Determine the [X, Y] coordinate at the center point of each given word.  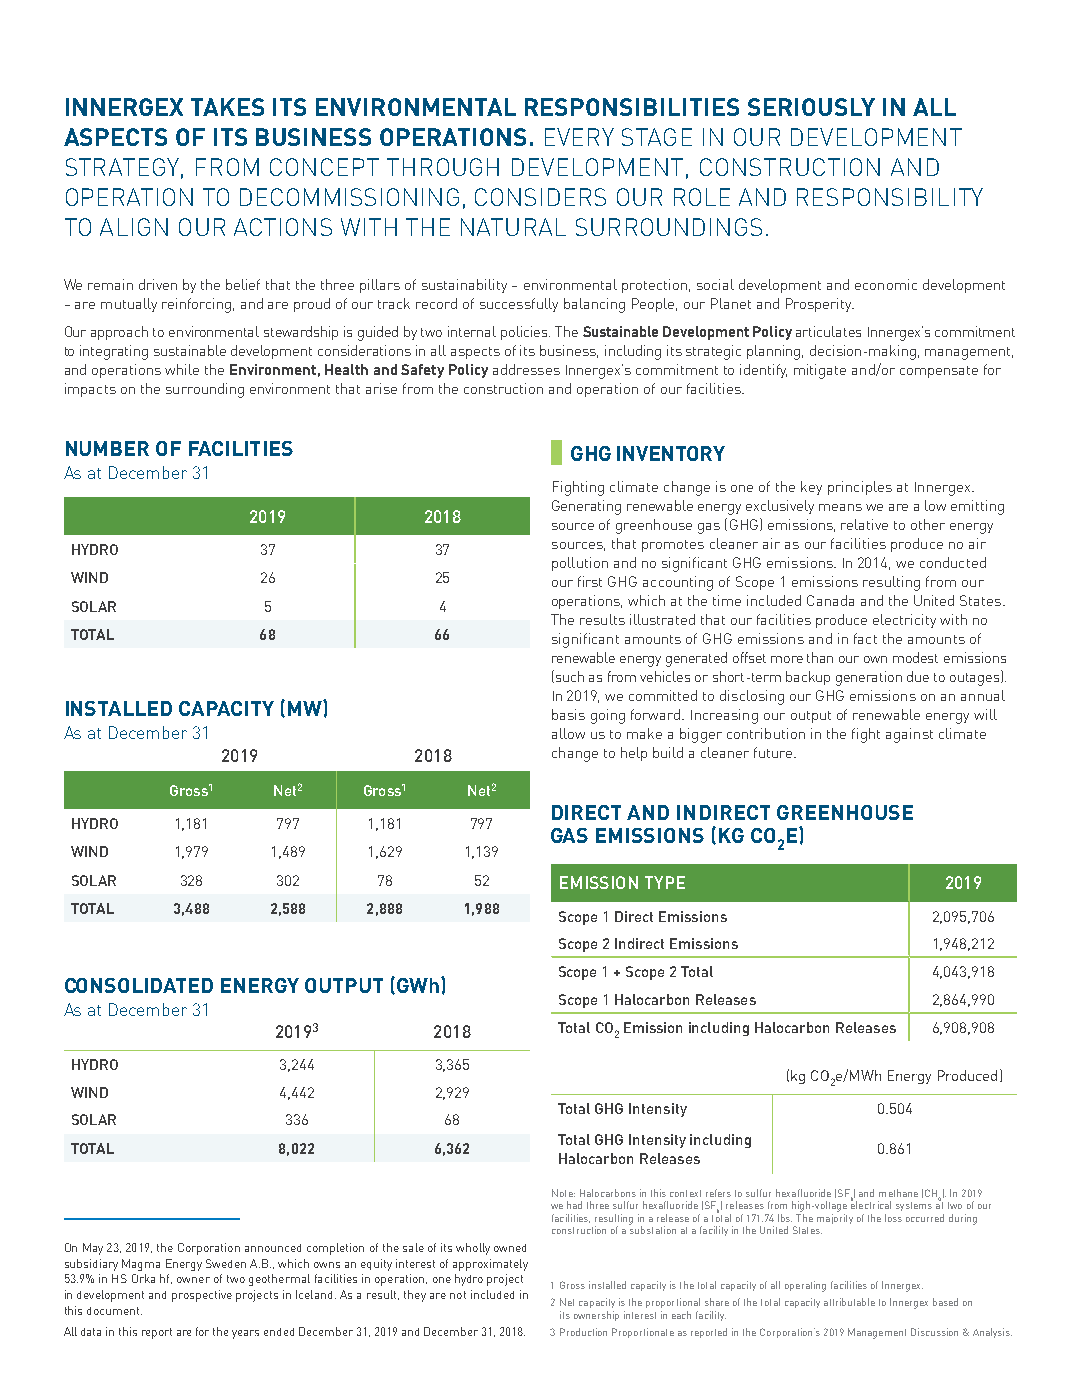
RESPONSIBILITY [890, 197]
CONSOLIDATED [139, 985]
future [774, 752]
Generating [586, 507]
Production [583, 1332]
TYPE [665, 882]
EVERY [579, 137]
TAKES [227, 107]
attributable [849, 1302]
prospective [202, 1296]
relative [864, 524]
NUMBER [107, 448]
